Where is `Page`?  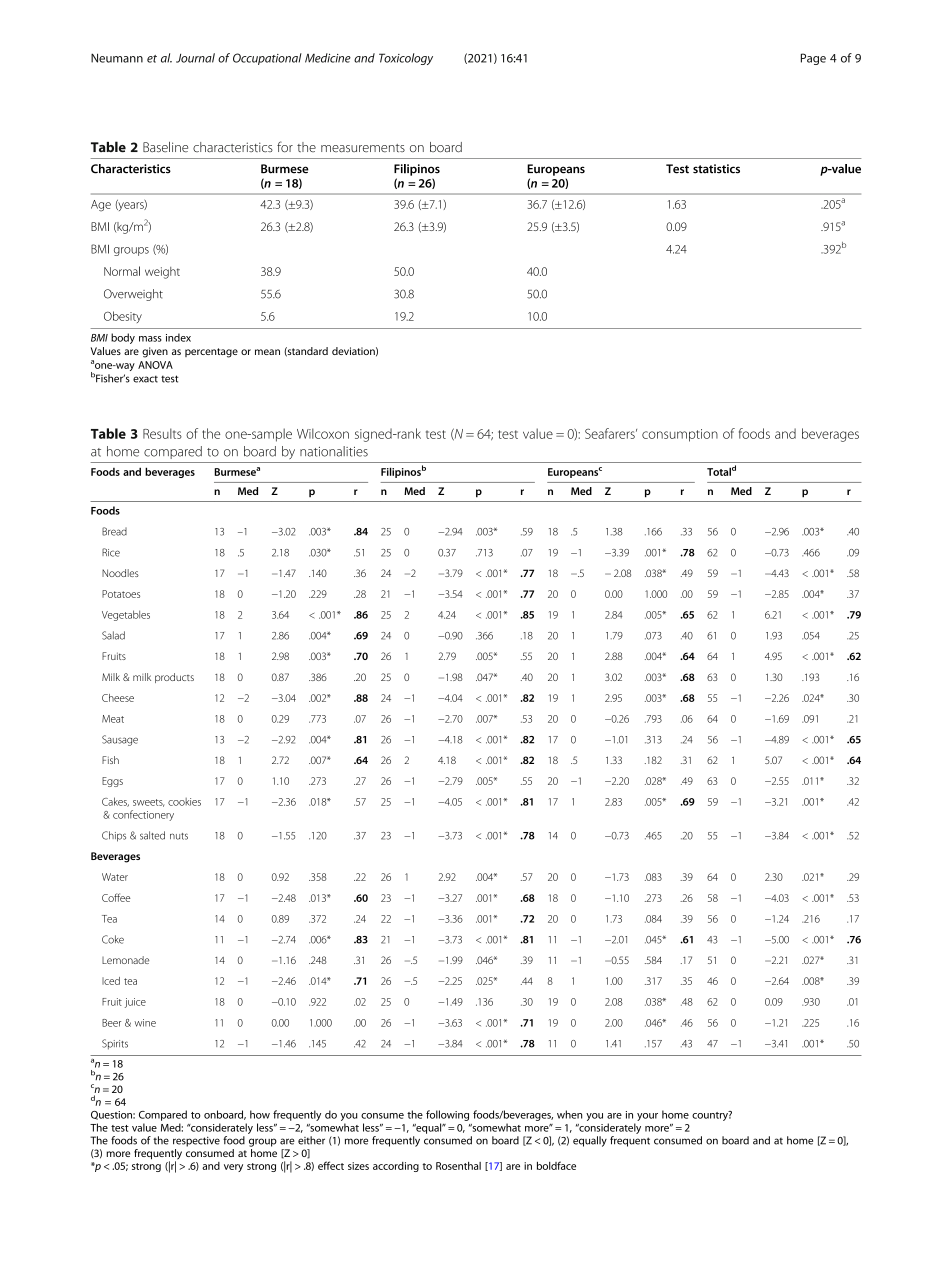
Page is located at coordinates (813, 59).
